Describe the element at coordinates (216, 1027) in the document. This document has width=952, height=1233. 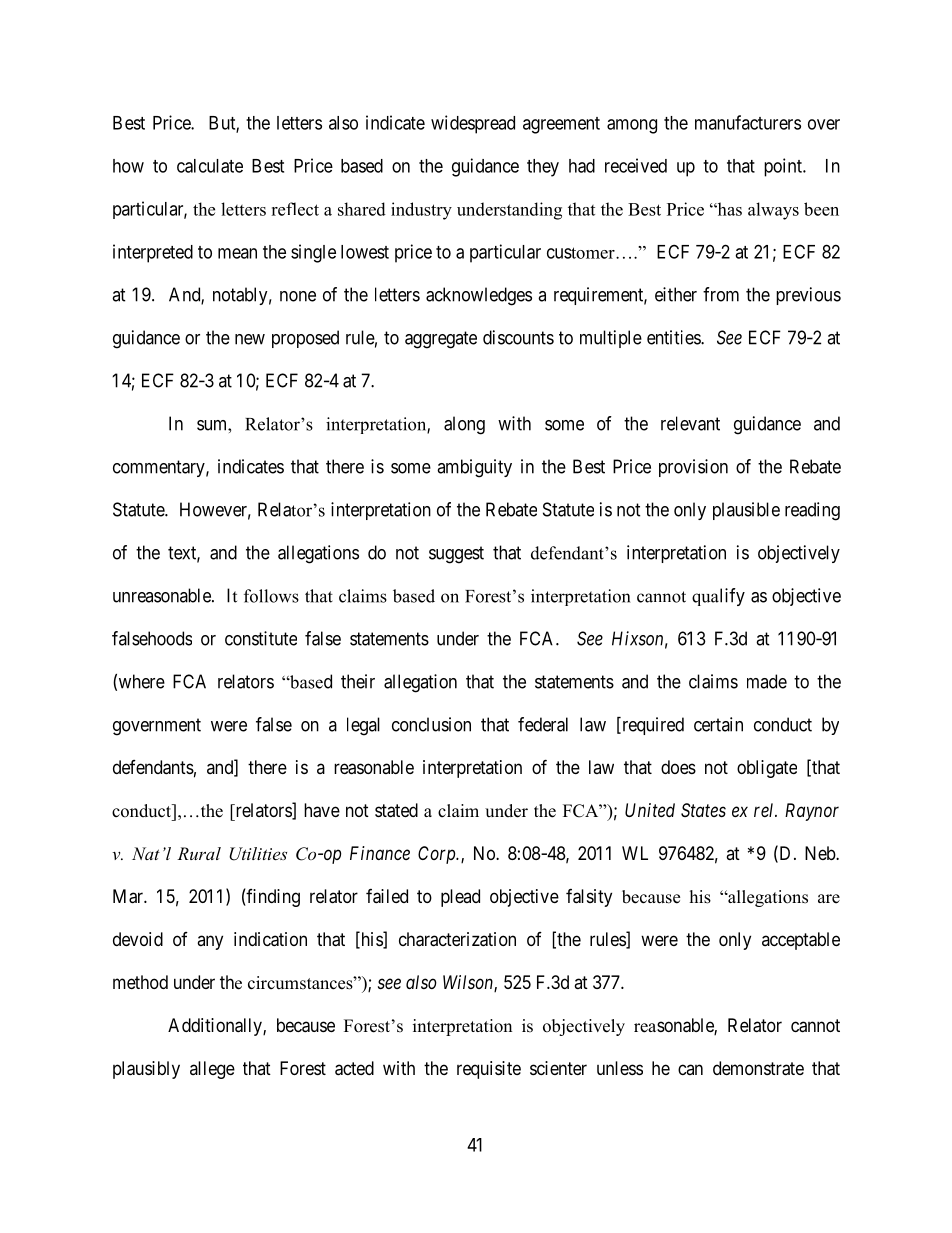
I see `Additionally` at that location.
